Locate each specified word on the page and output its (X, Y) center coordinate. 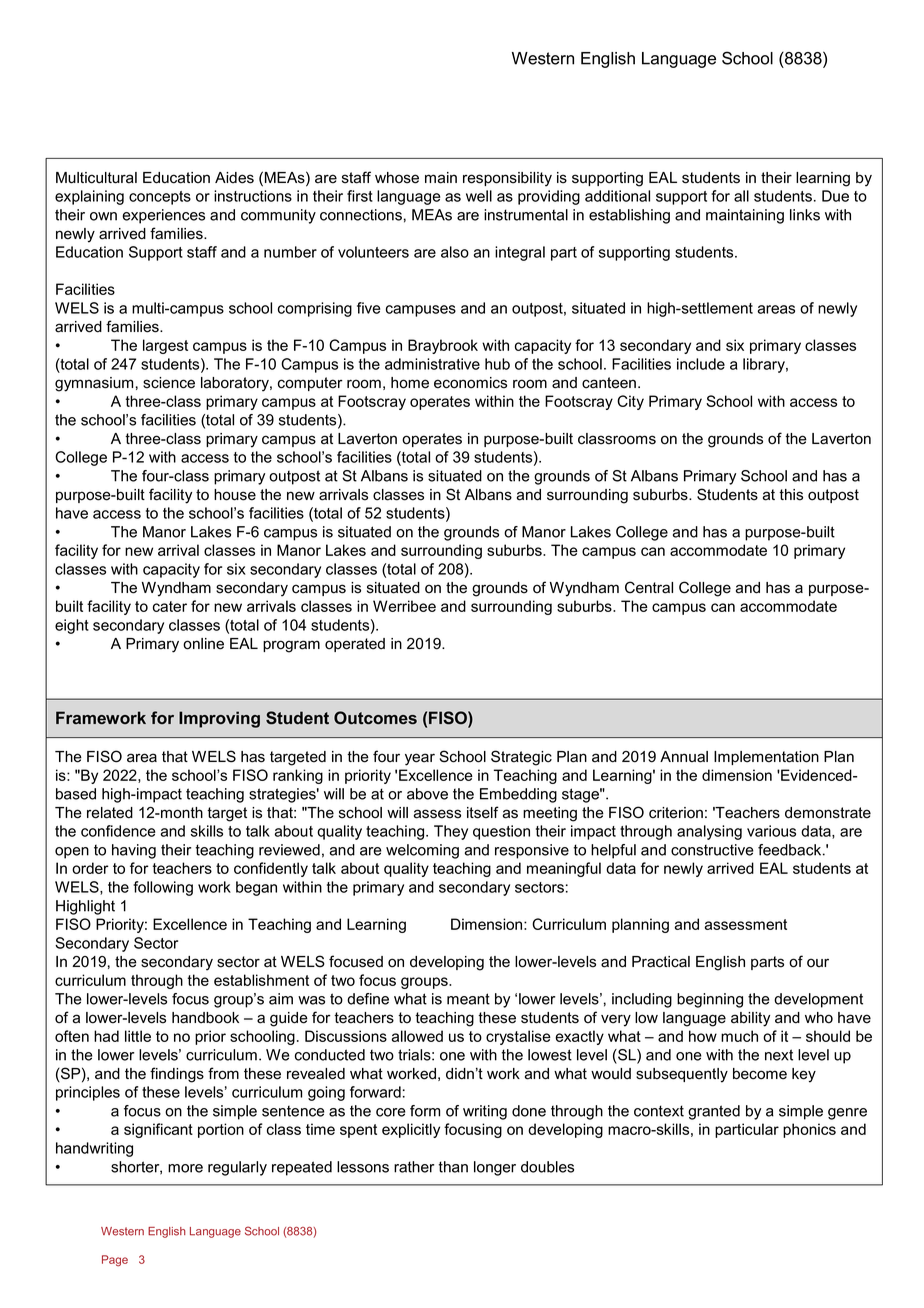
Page (115, 1261)
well (479, 196)
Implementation (766, 758)
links (805, 215)
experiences (163, 216)
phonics (809, 1130)
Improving (219, 719)
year (420, 759)
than (453, 1167)
